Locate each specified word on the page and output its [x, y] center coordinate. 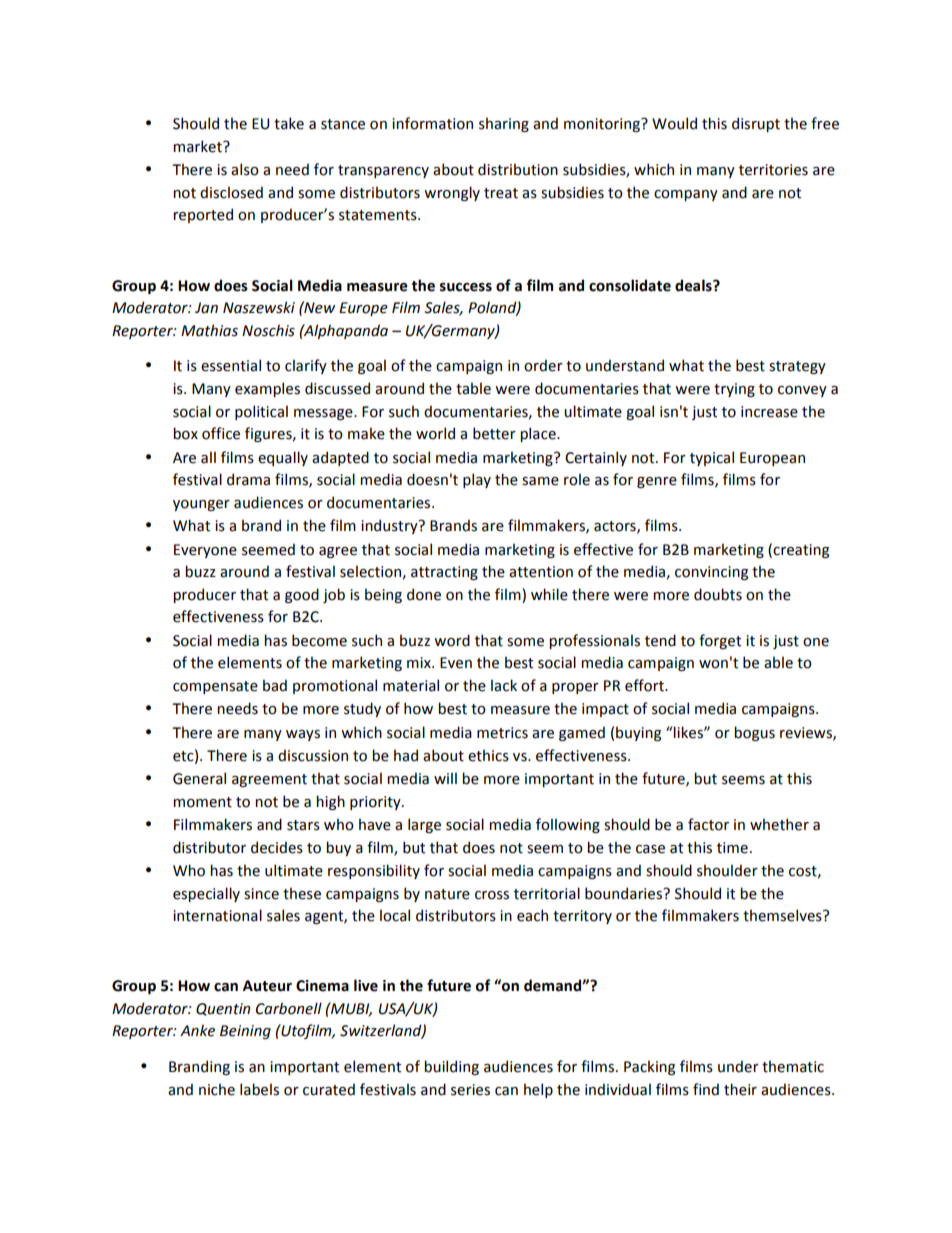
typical [712, 458]
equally [283, 458]
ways [303, 735]
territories [773, 170]
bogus [754, 733]
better [494, 433]
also [245, 169]
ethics [488, 755]
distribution [518, 169]
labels [259, 1089]
